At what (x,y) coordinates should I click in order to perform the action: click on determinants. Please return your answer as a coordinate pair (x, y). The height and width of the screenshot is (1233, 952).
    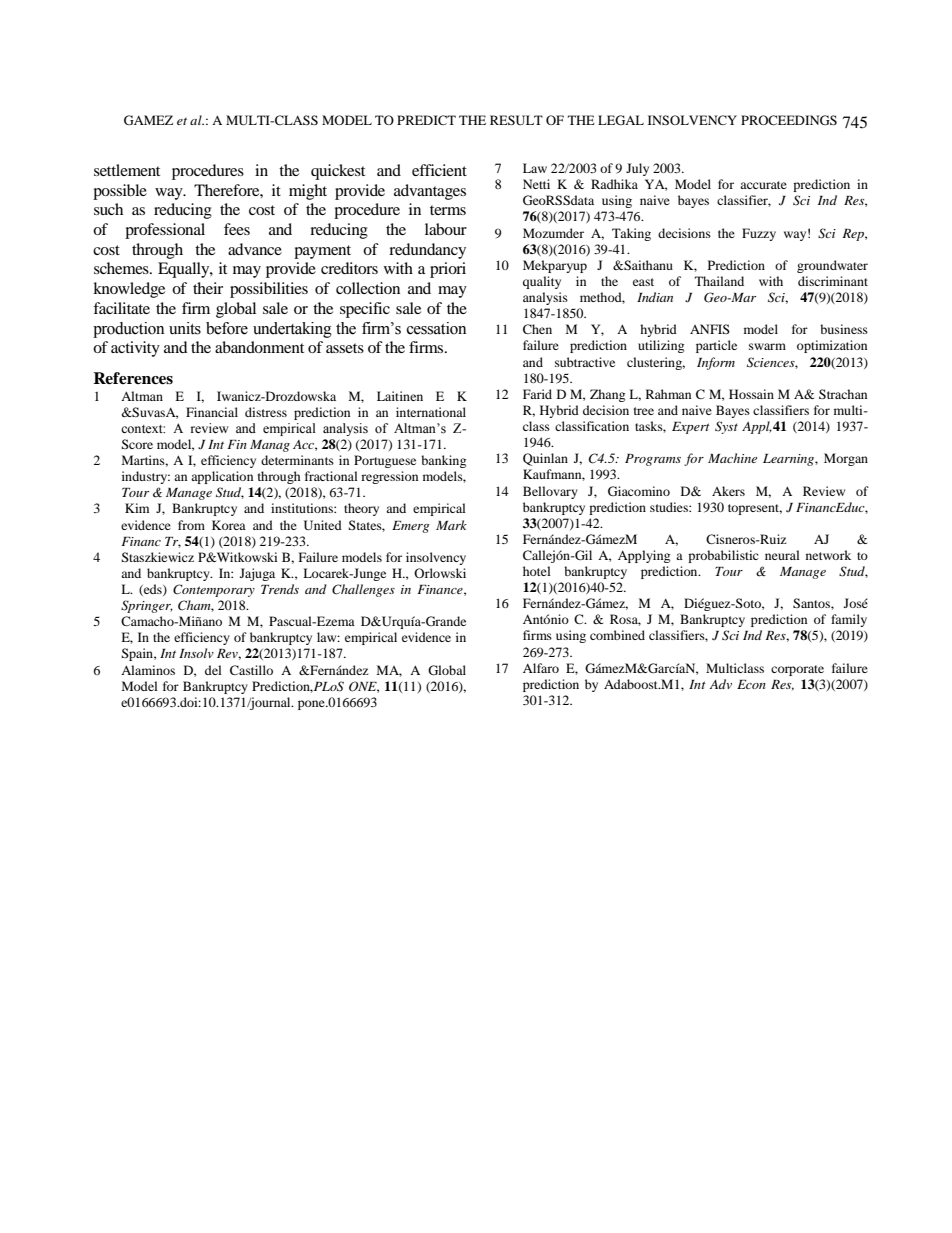
    Looking at the image, I should click on (297, 460).
